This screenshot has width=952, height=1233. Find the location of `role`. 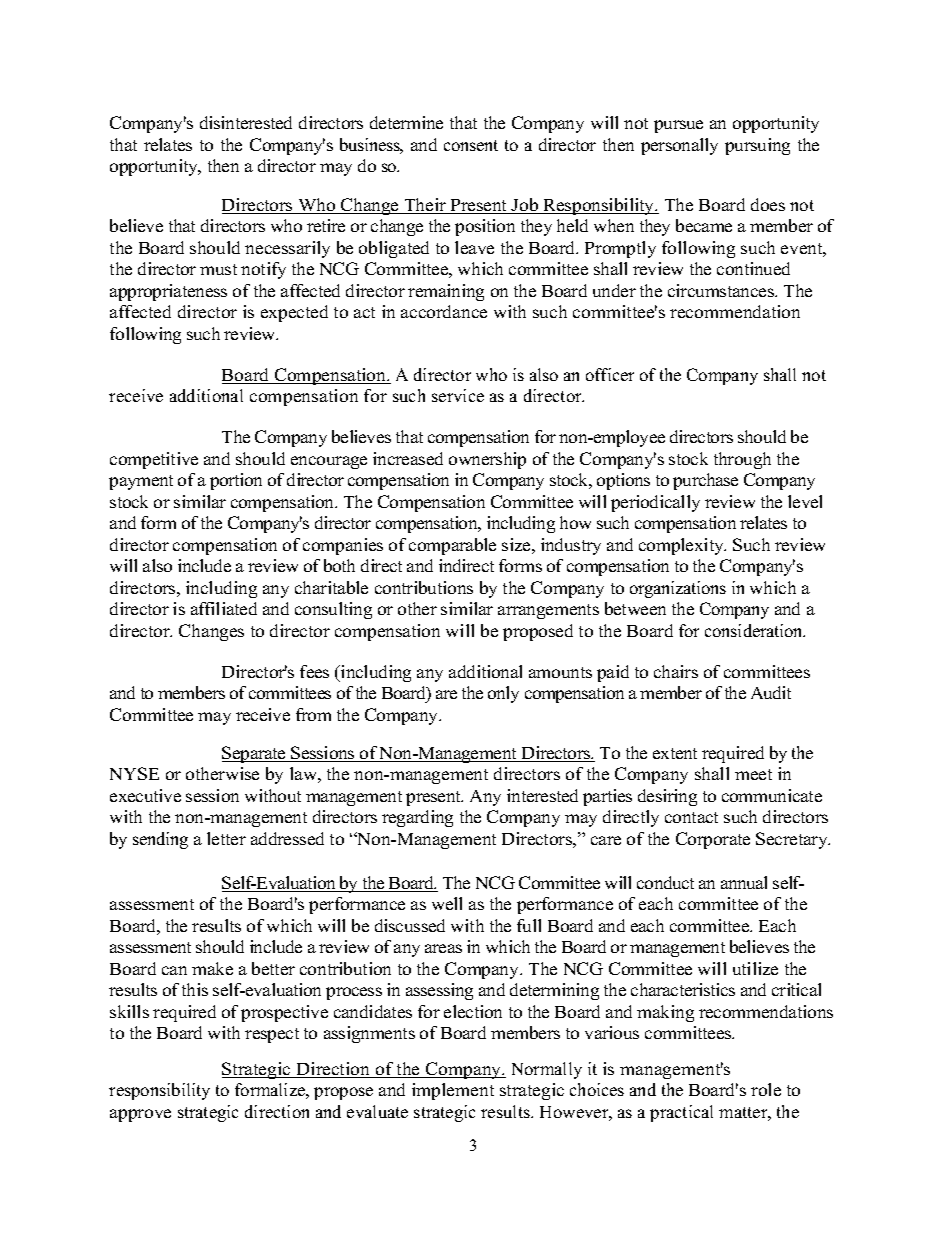

role is located at coordinates (766, 1089).
